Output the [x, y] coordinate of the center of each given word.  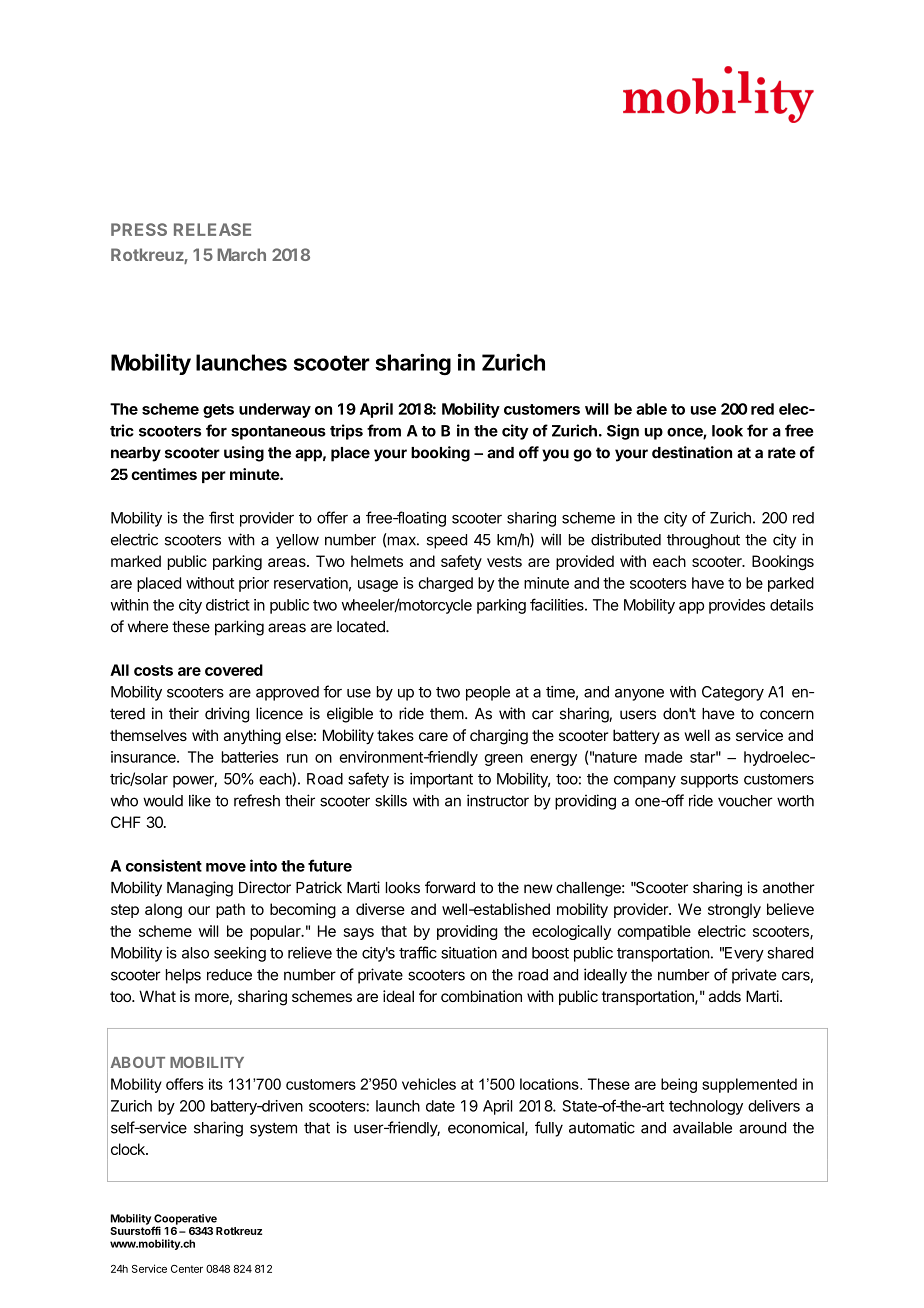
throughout [703, 541]
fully [549, 1129]
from [384, 430]
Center [187, 1269]
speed [447, 541]
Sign [623, 432]
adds [725, 996]
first [221, 517]
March [241, 254]
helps [183, 976]
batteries [250, 757]
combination [481, 996]
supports [709, 781]
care [433, 736]
